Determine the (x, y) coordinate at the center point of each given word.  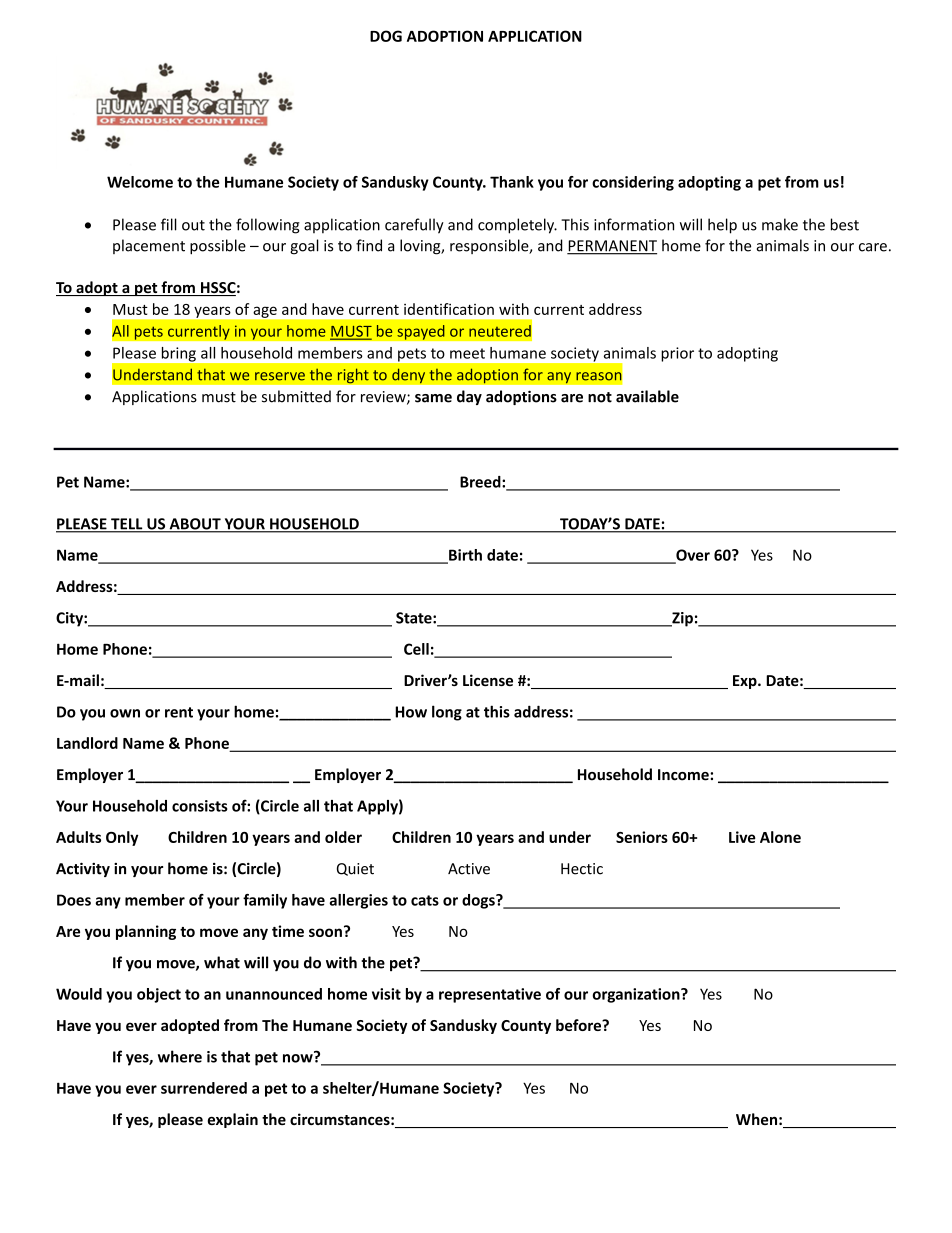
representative (490, 995)
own (125, 713)
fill (169, 224)
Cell (416, 649)
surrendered (204, 1088)
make (780, 224)
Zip (681, 619)
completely (517, 226)
